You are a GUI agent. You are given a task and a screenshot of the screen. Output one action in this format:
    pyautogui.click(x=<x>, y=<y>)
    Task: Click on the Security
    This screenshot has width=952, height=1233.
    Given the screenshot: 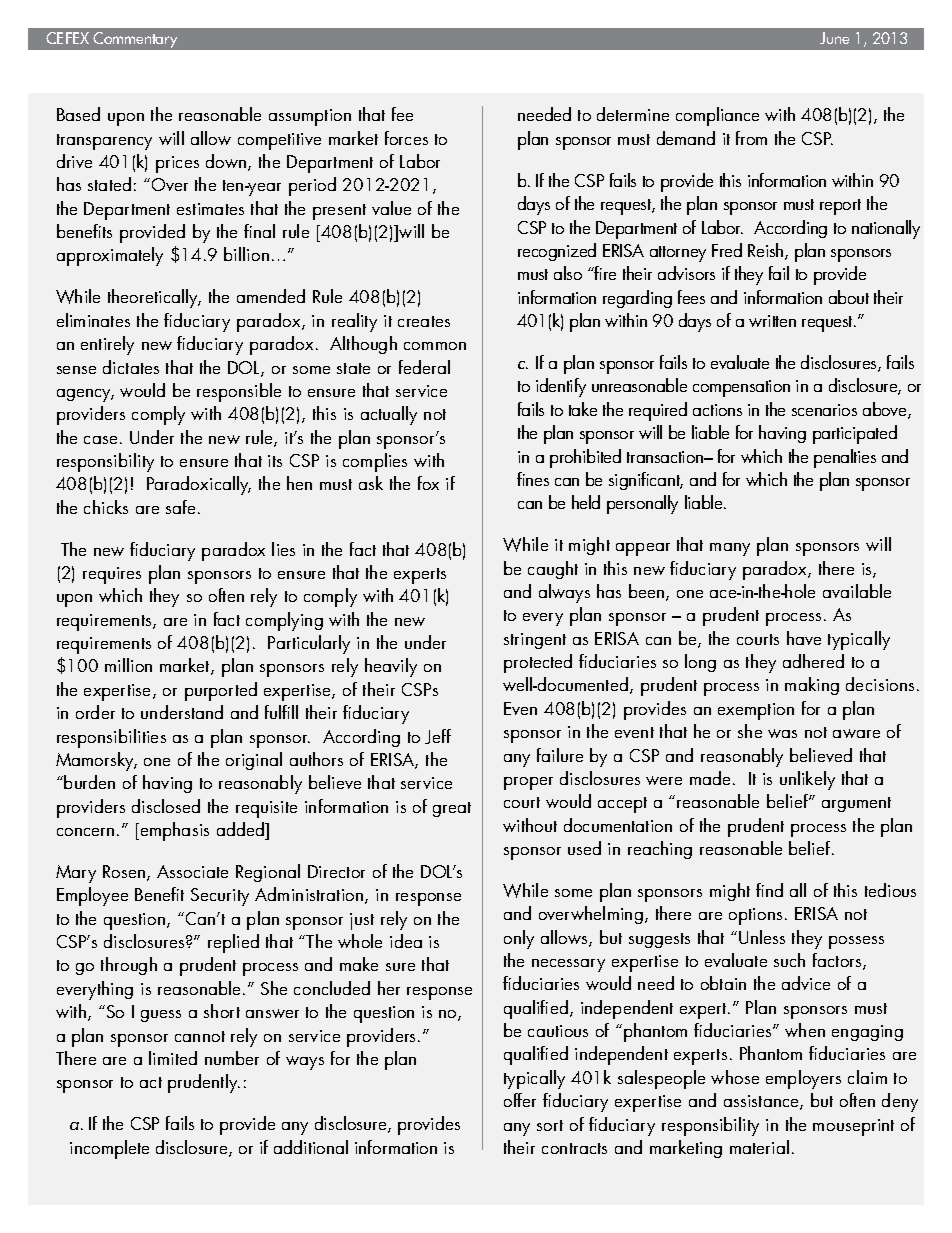 What is the action you would take?
    pyautogui.click(x=220, y=897)
